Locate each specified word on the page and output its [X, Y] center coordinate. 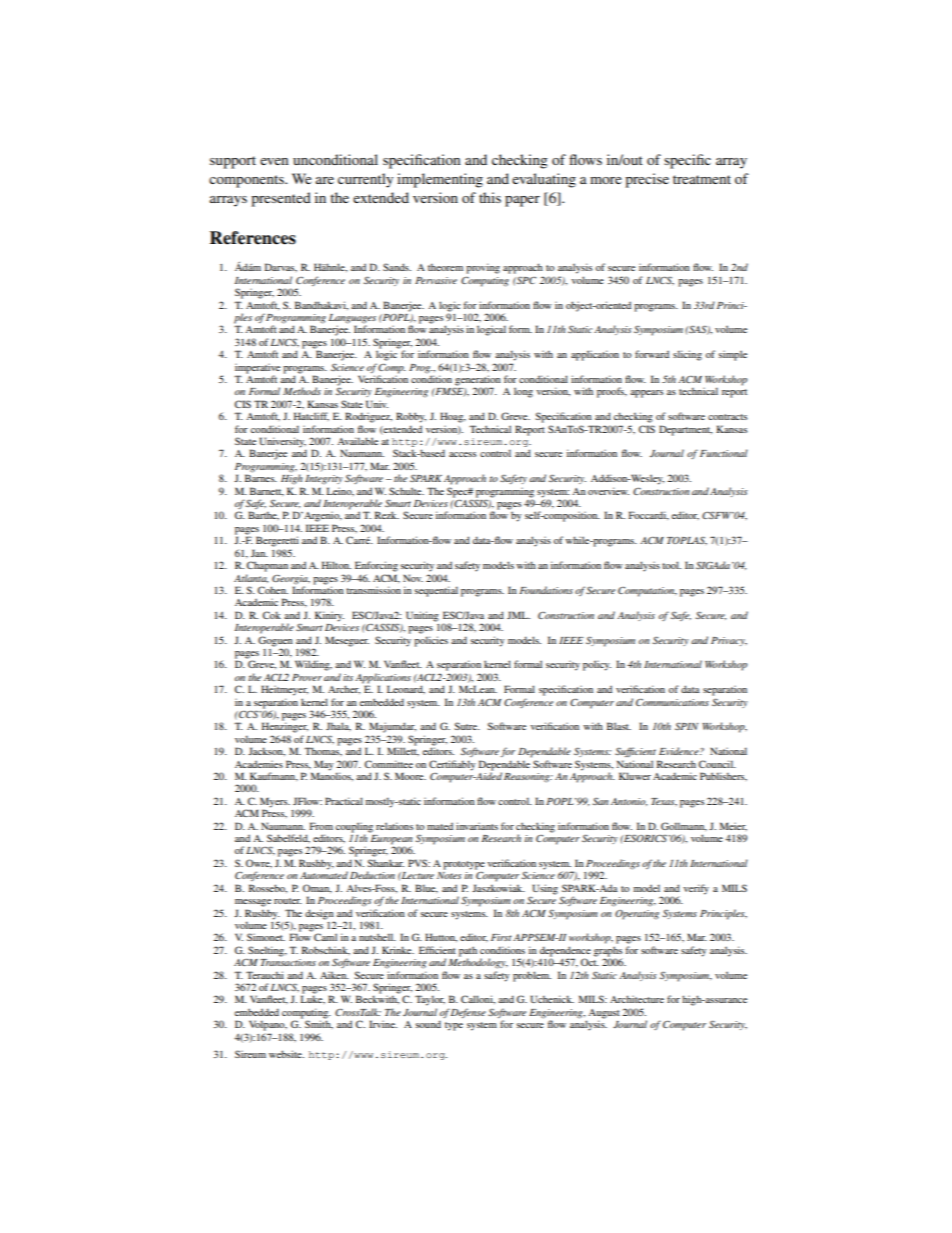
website [286, 1054]
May [324, 765]
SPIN [686, 726]
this [490, 197]
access [462, 454]
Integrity [324, 480]
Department [685, 430]
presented [281, 199]
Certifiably [452, 765]
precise [647, 180]
